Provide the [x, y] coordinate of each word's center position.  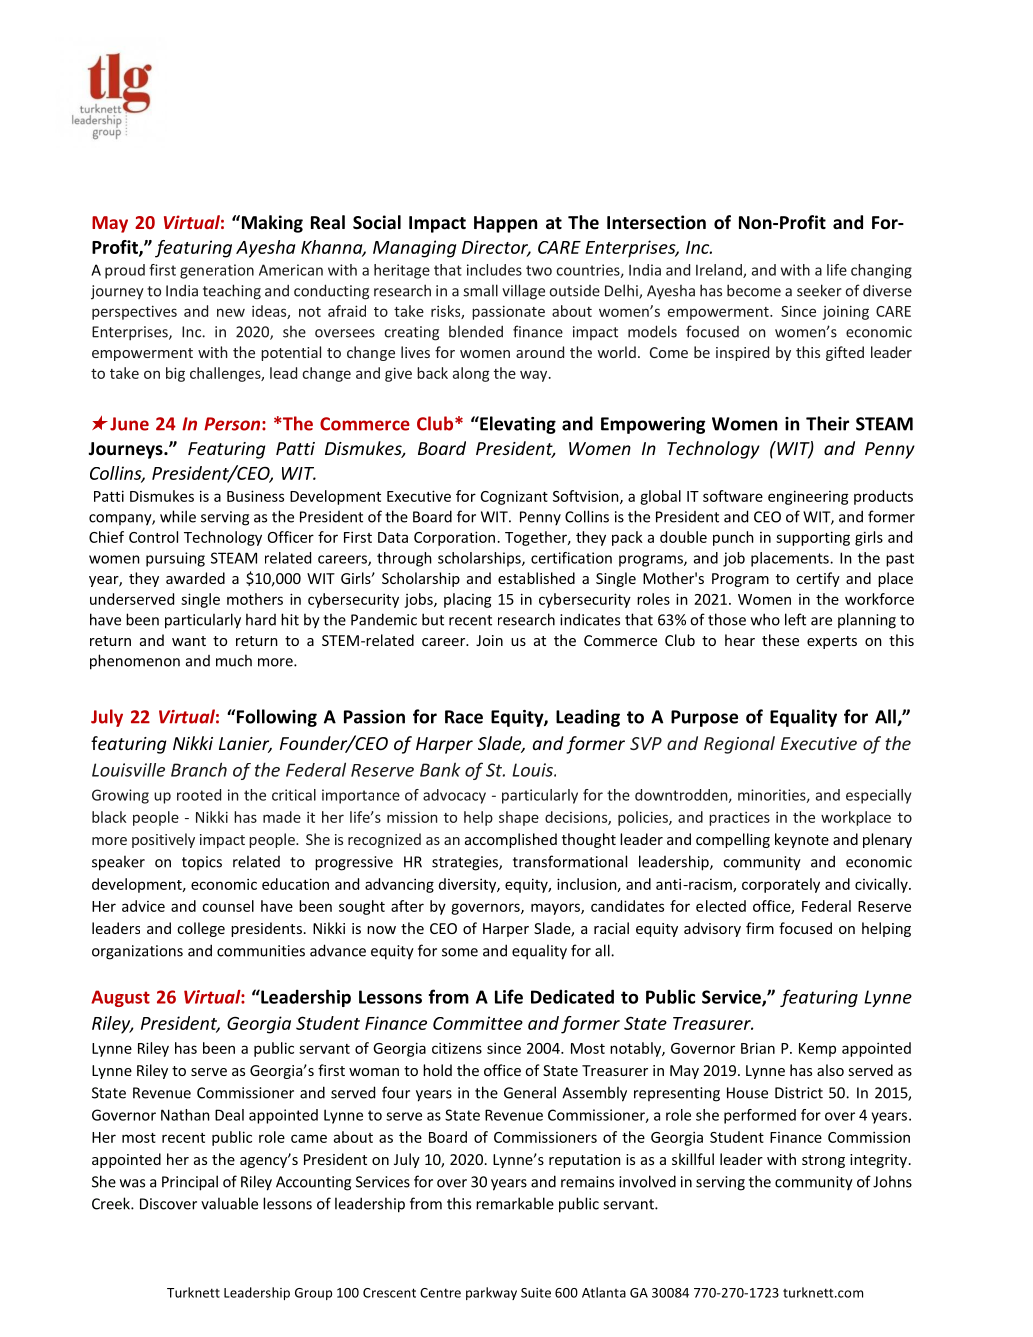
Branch [199, 769]
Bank [440, 770]
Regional [739, 745]
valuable [229, 1203]
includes [494, 270]
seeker [819, 290]
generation [217, 271]
